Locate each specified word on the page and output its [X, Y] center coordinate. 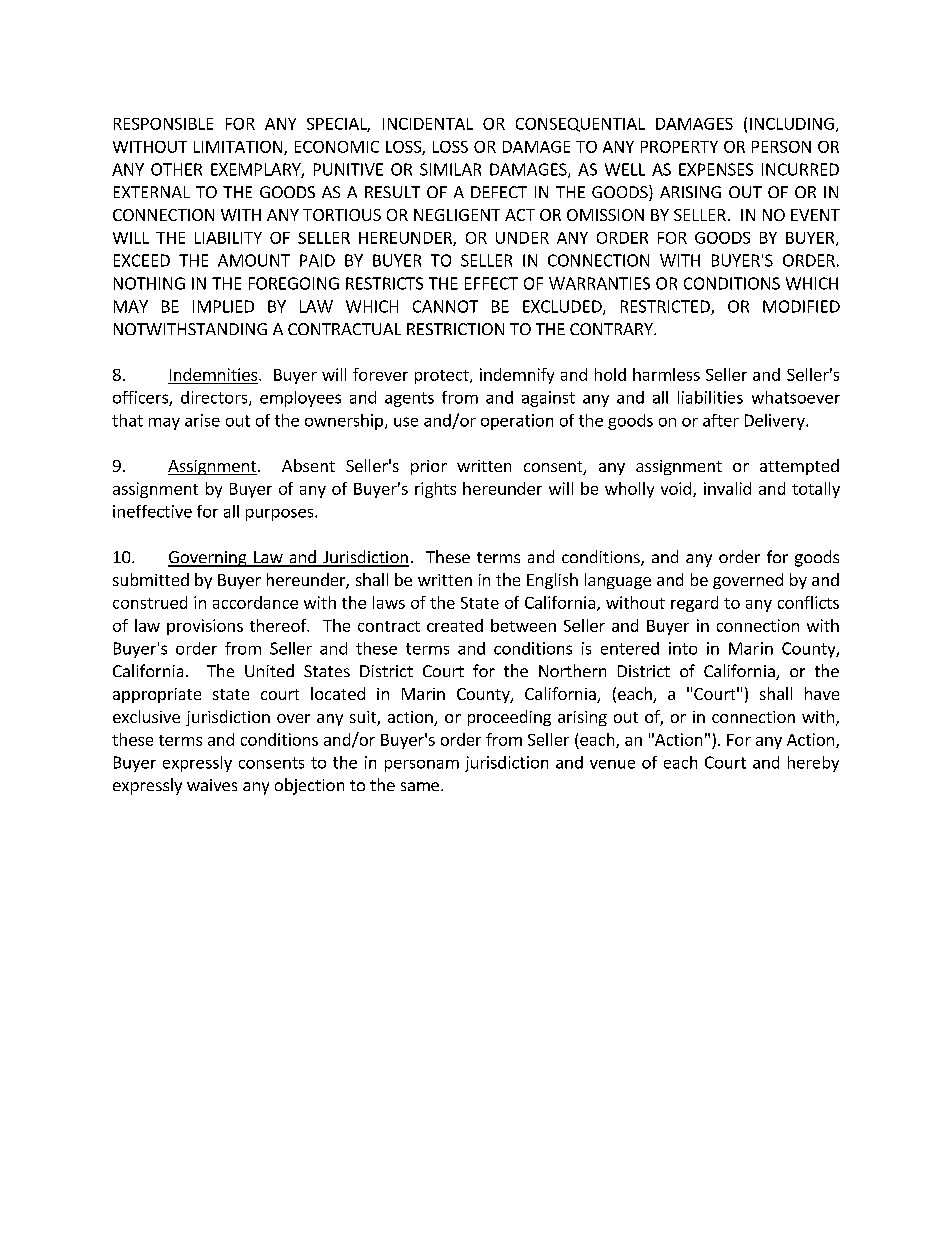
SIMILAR [450, 169]
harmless [666, 374]
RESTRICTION [455, 329]
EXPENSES [716, 169]
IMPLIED [223, 306]
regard [694, 604]
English [552, 581]
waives [212, 785]
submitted [151, 579]
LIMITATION [239, 148]
